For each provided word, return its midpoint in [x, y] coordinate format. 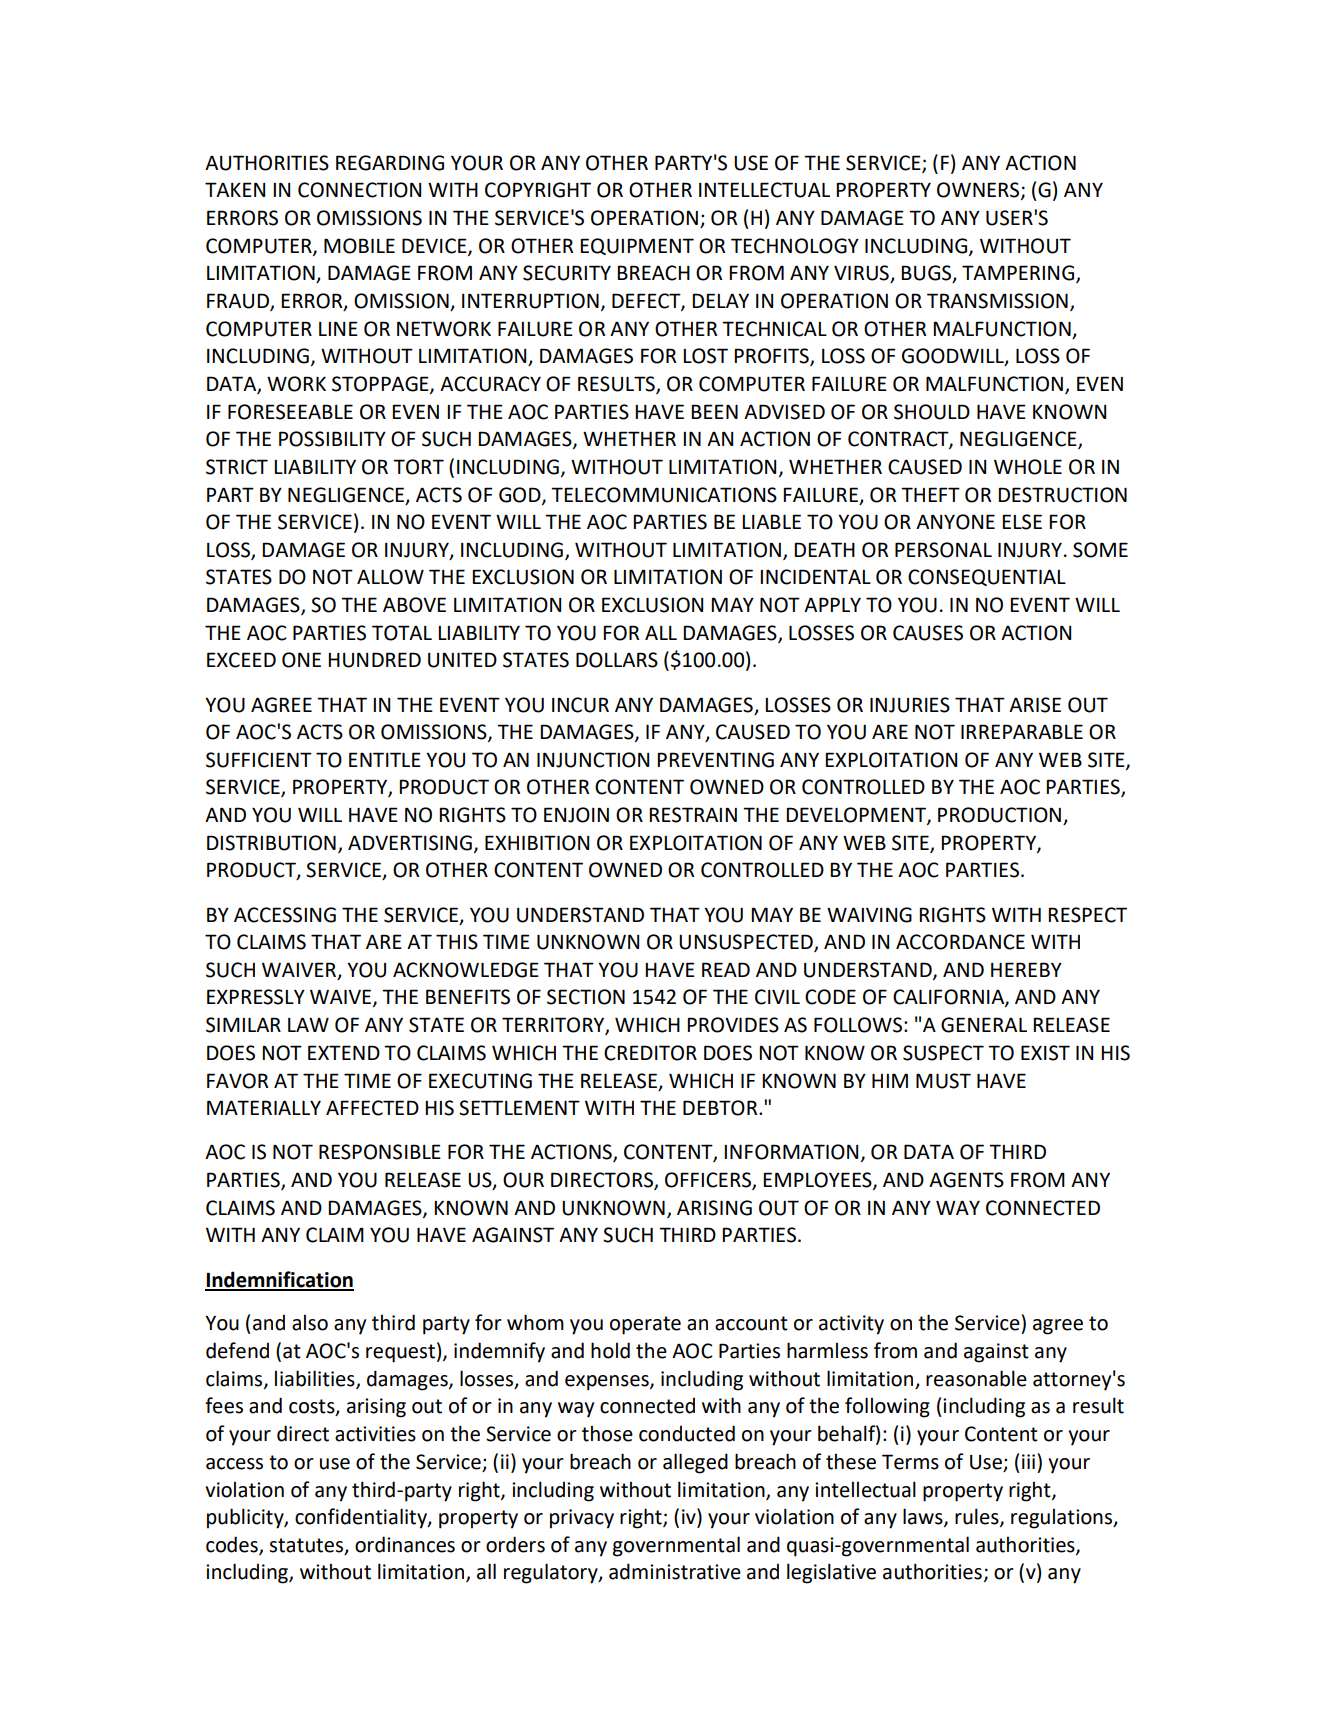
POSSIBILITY [332, 439]
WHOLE [1028, 467]
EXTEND [344, 1052]
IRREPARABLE [1022, 731]
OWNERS [979, 191]
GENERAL [984, 1025]
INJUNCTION [593, 760]
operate [645, 1325]
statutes [306, 1545]
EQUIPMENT [637, 246]
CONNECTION [359, 190]
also [310, 1322]
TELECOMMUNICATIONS [664, 495]
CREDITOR [650, 1053]
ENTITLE [385, 759]
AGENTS [966, 1180]
